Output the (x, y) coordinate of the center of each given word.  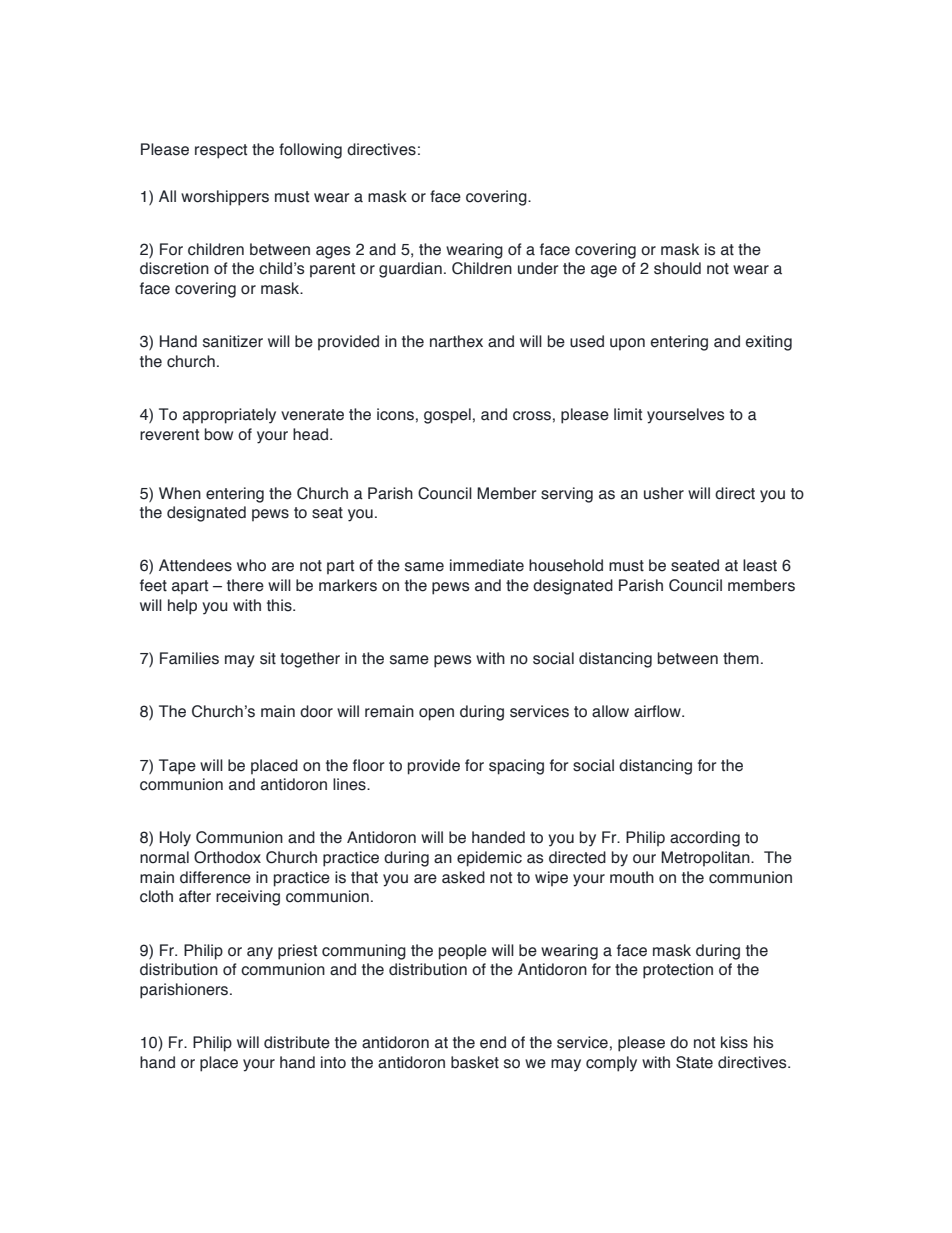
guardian (410, 270)
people (463, 952)
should (677, 268)
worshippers (225, 198)
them (741, 658)
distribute (297, 1042)
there (245, 585)
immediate (487, 565)
